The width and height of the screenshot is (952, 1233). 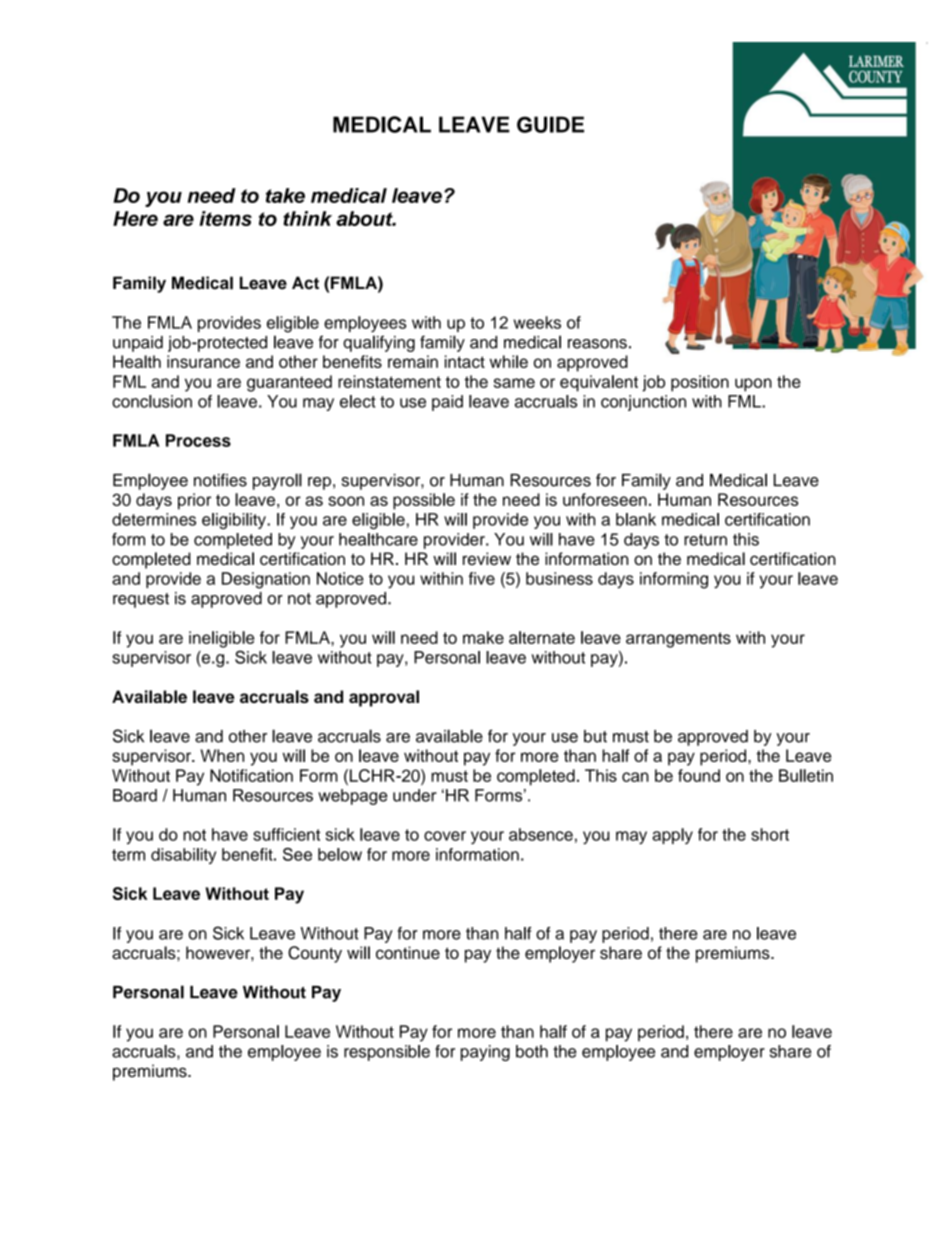 What do you see at coordinates (753, 385) in the screenshot?
I see `upon` at bounding box center [753, 385].
